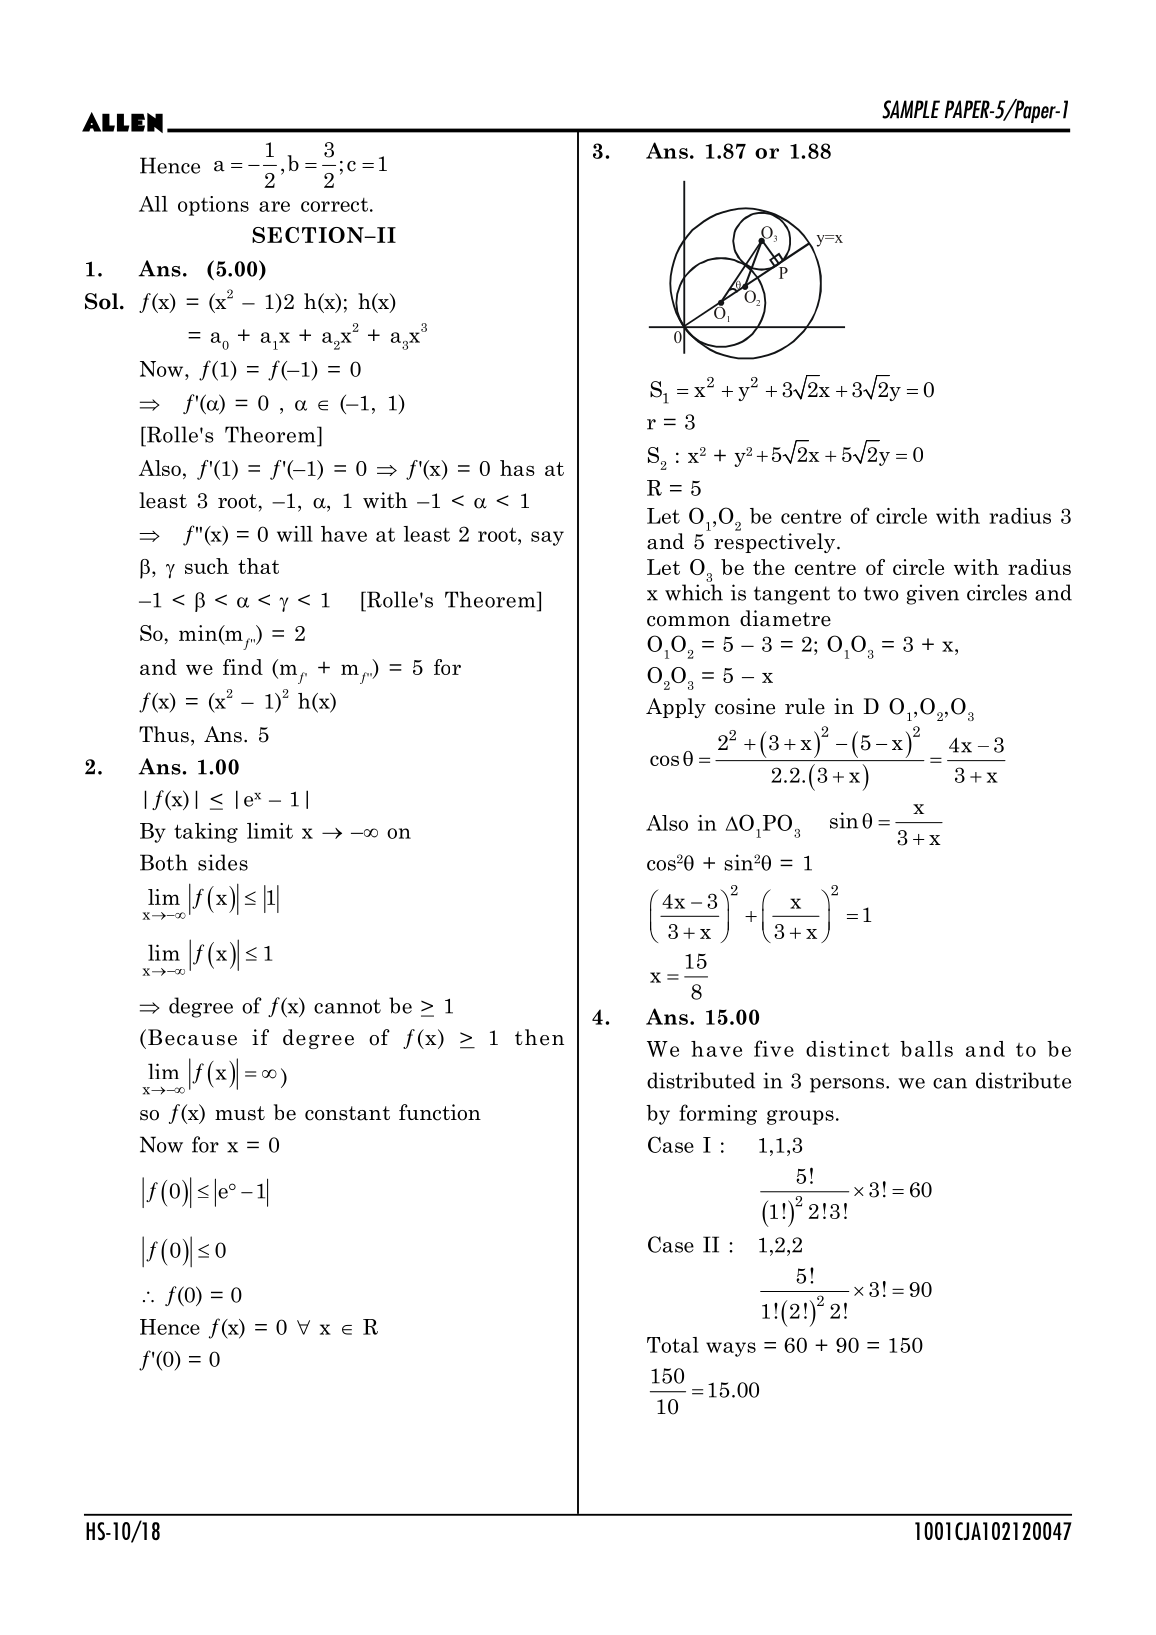  Describe the element at coordinates (274, 206) in the document. I see `are` at that location.
